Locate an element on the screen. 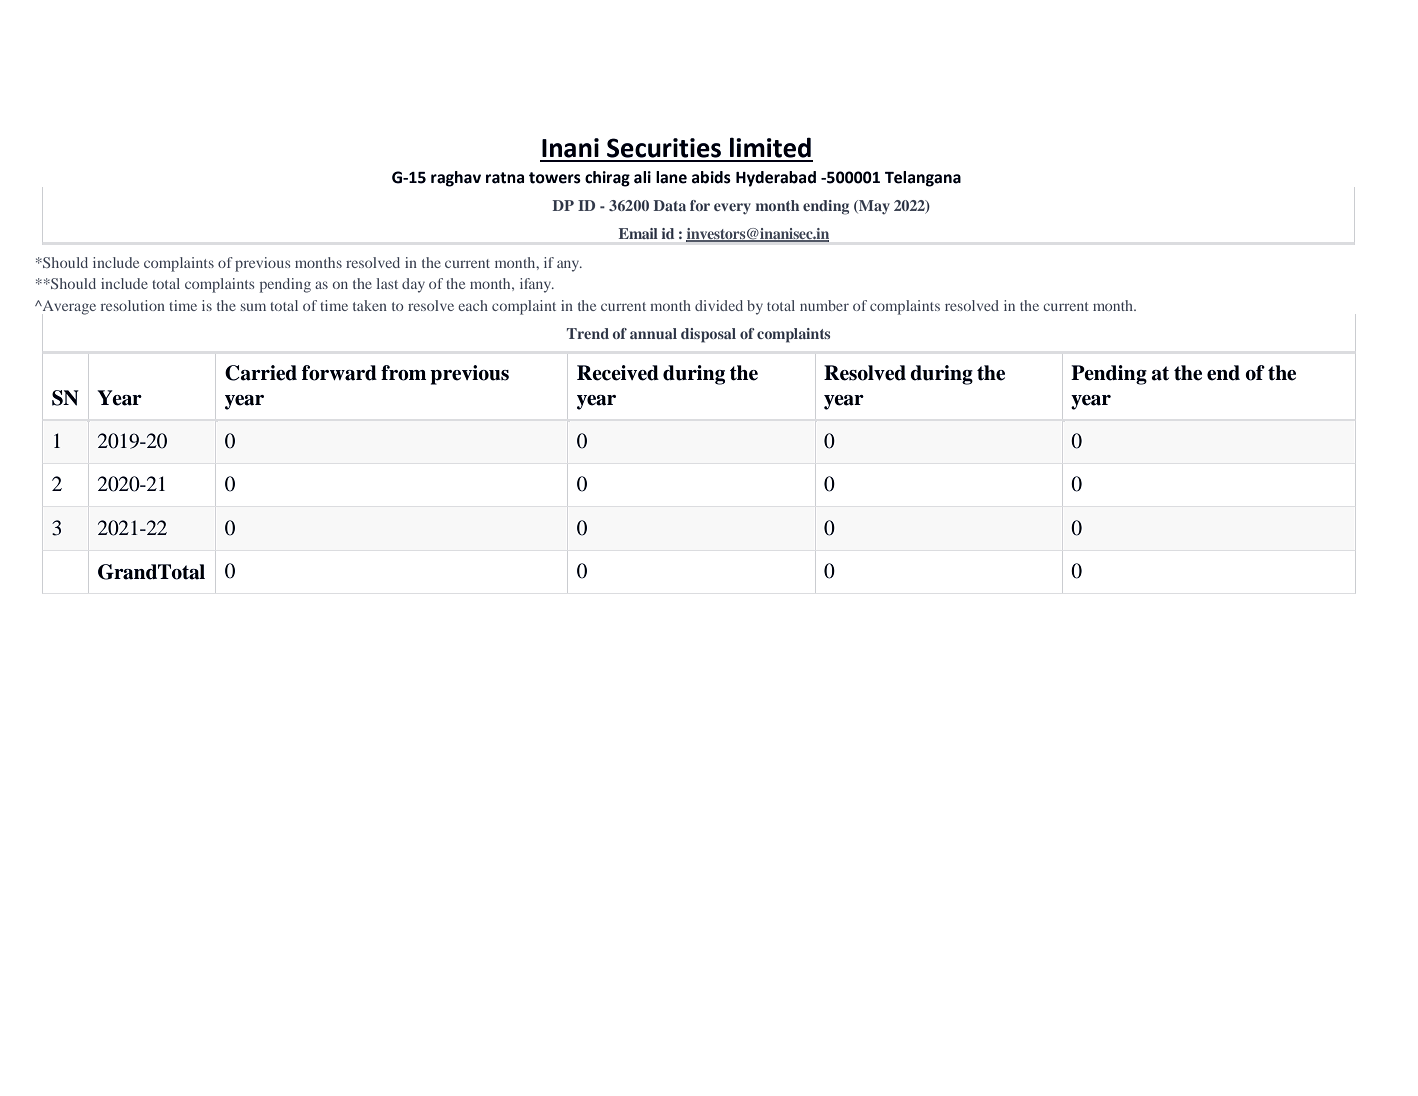 This screenshot has height=1096, width=1418. number is located at coordinates (824, 305).
